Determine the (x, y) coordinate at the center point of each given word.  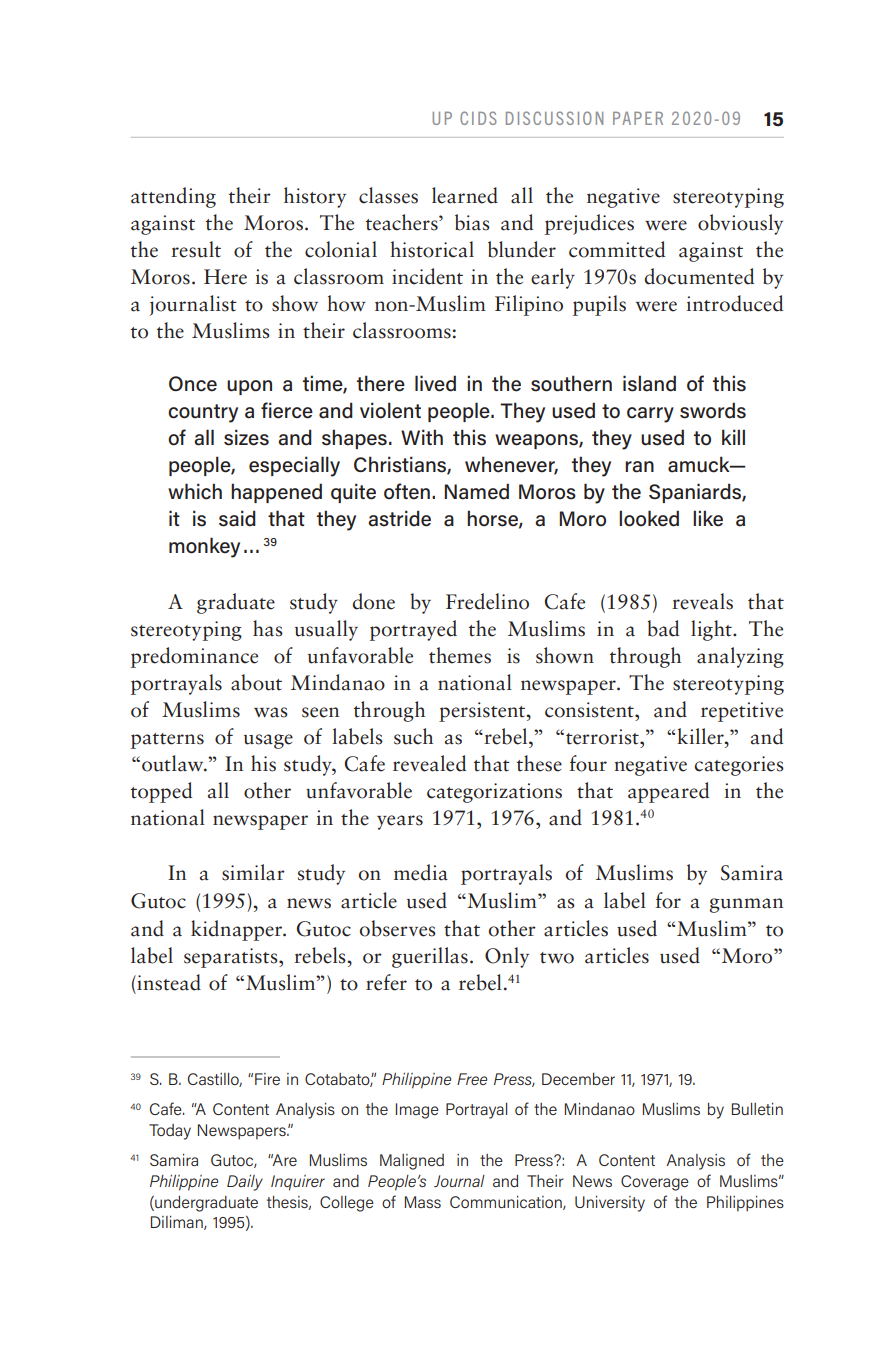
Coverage (655, 1183)
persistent (483, 712)
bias (472, 222)
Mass (423, 1202)
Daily (245, 1183)
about (256, 682)
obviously (740, 224)
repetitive (742, 712)
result (196, 249)
